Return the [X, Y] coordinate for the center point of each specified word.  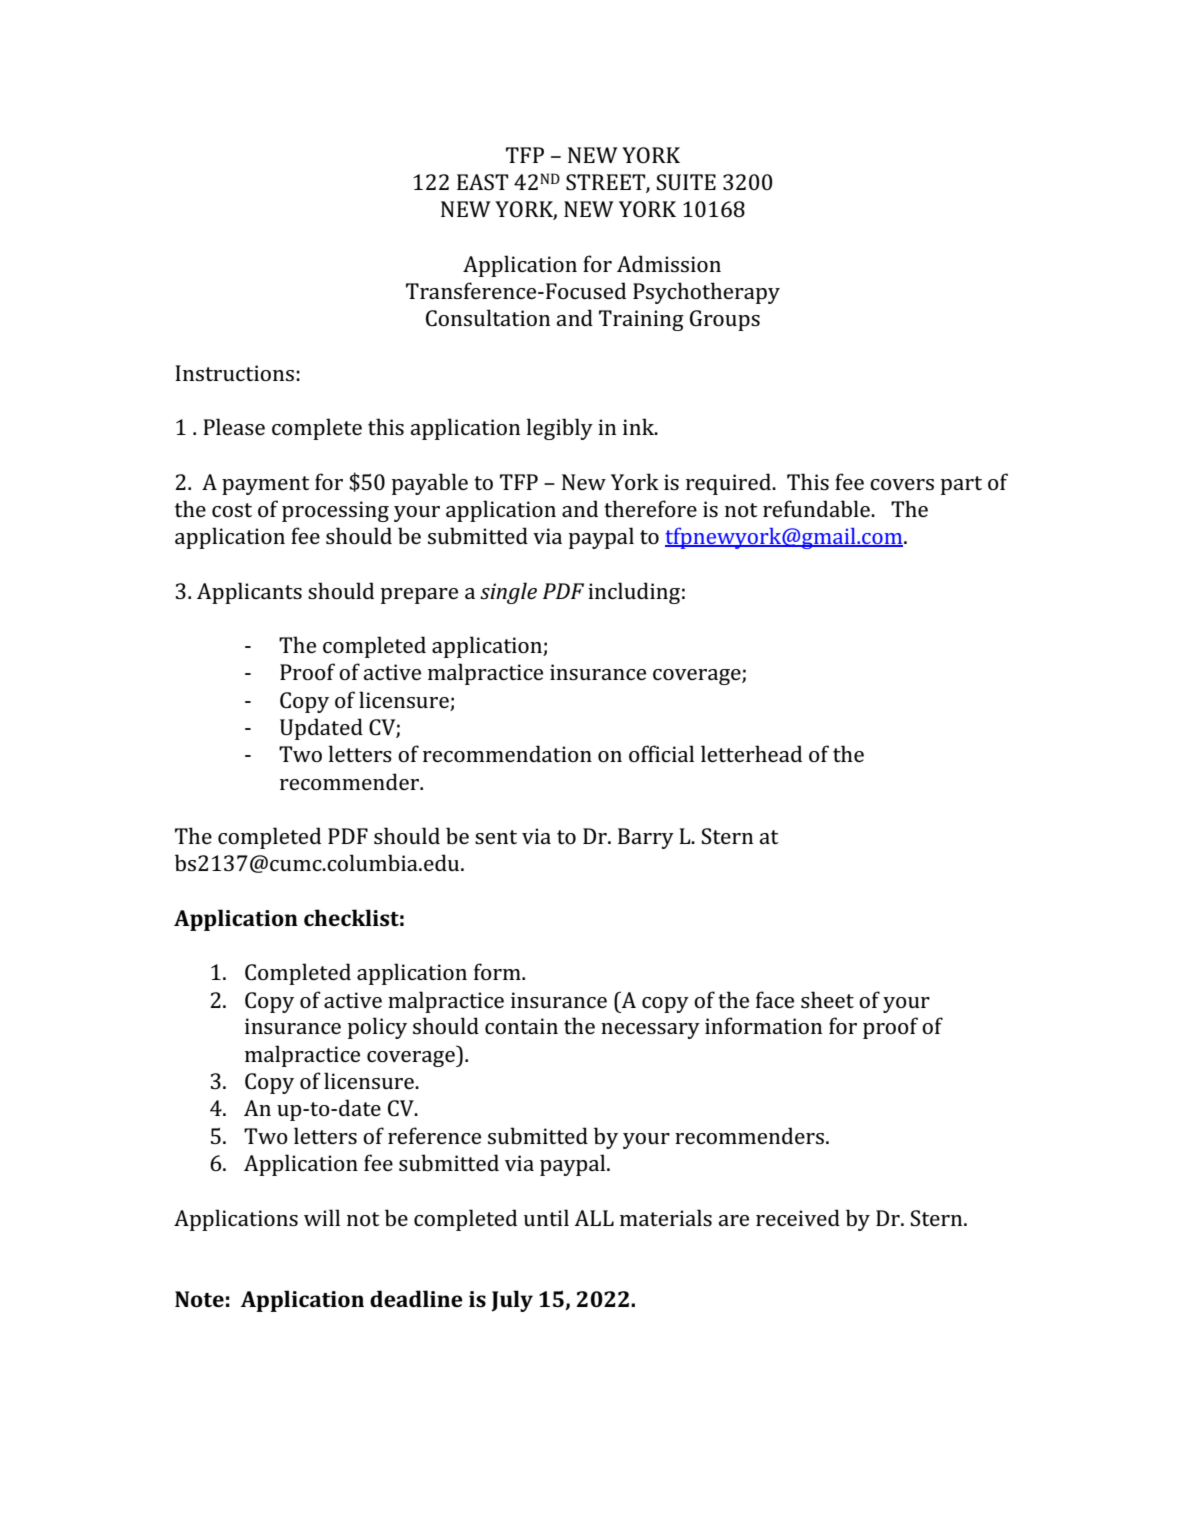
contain [521, 1026]
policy [377, 1028]
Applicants [249, 593]
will [322, 1217]
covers [902, 484]
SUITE [686, 182]
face [775, 999]
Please [234, 426]
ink [639, 426]
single [508, 593]
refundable [817, 508]
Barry [646, 838]
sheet [827, 999]
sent [496, 837]
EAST [482, 182]
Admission [669, 263]
